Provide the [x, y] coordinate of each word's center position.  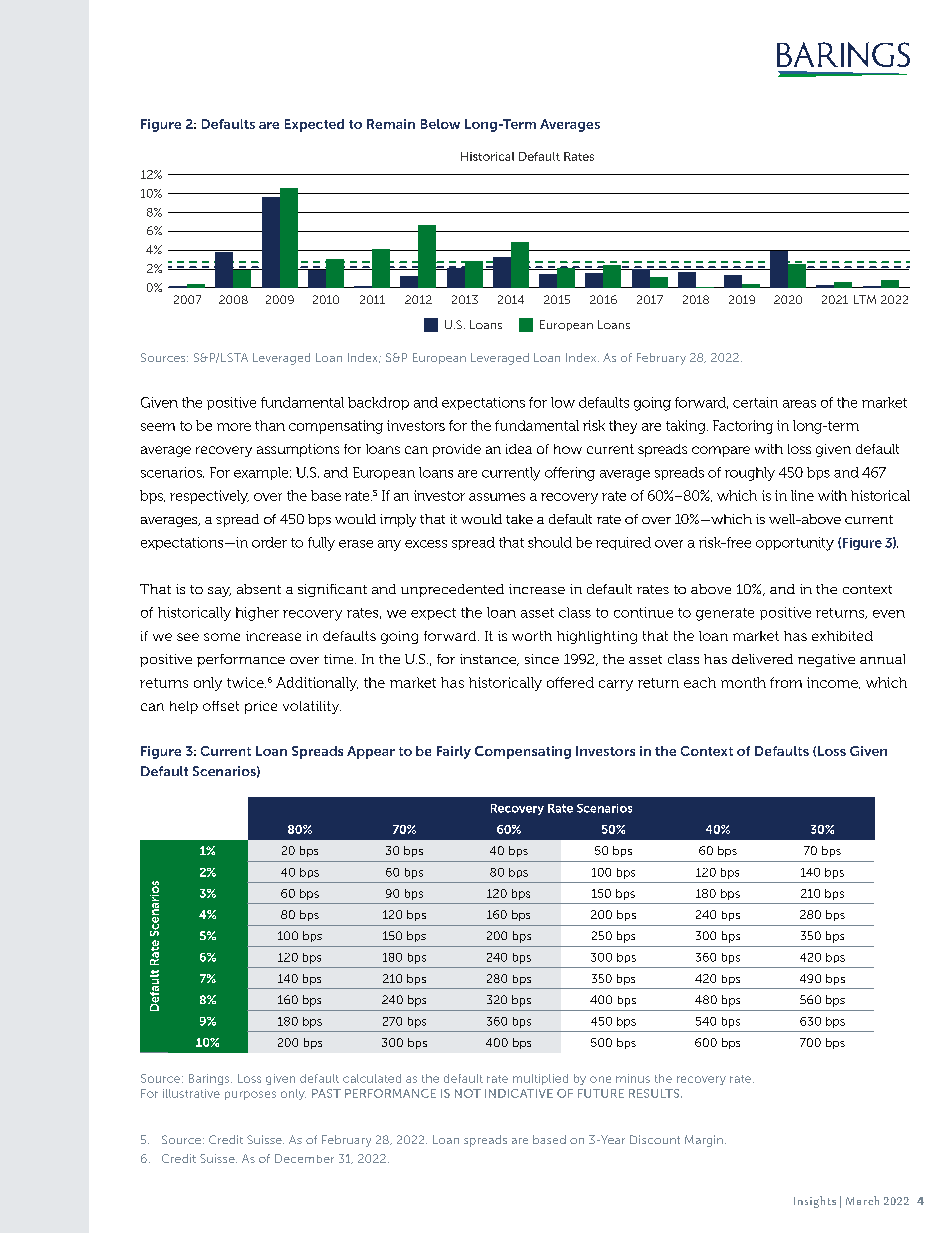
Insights [815, 1202]
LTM [865, 299]
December [304, 1158]
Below [440, 124]
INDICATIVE [519, 1093]
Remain [391, 124]
